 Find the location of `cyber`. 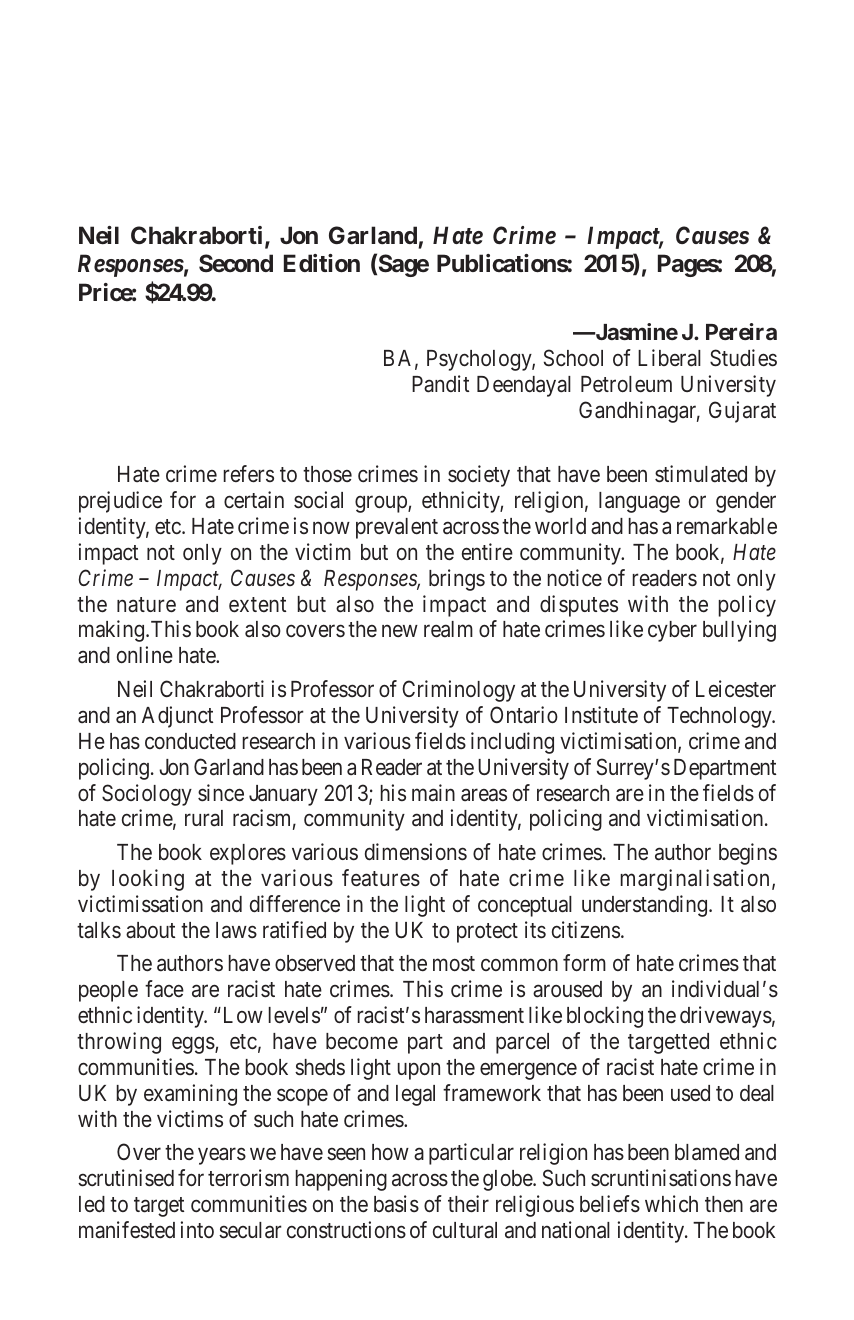

cyber is located at coordinates (672, 631).
